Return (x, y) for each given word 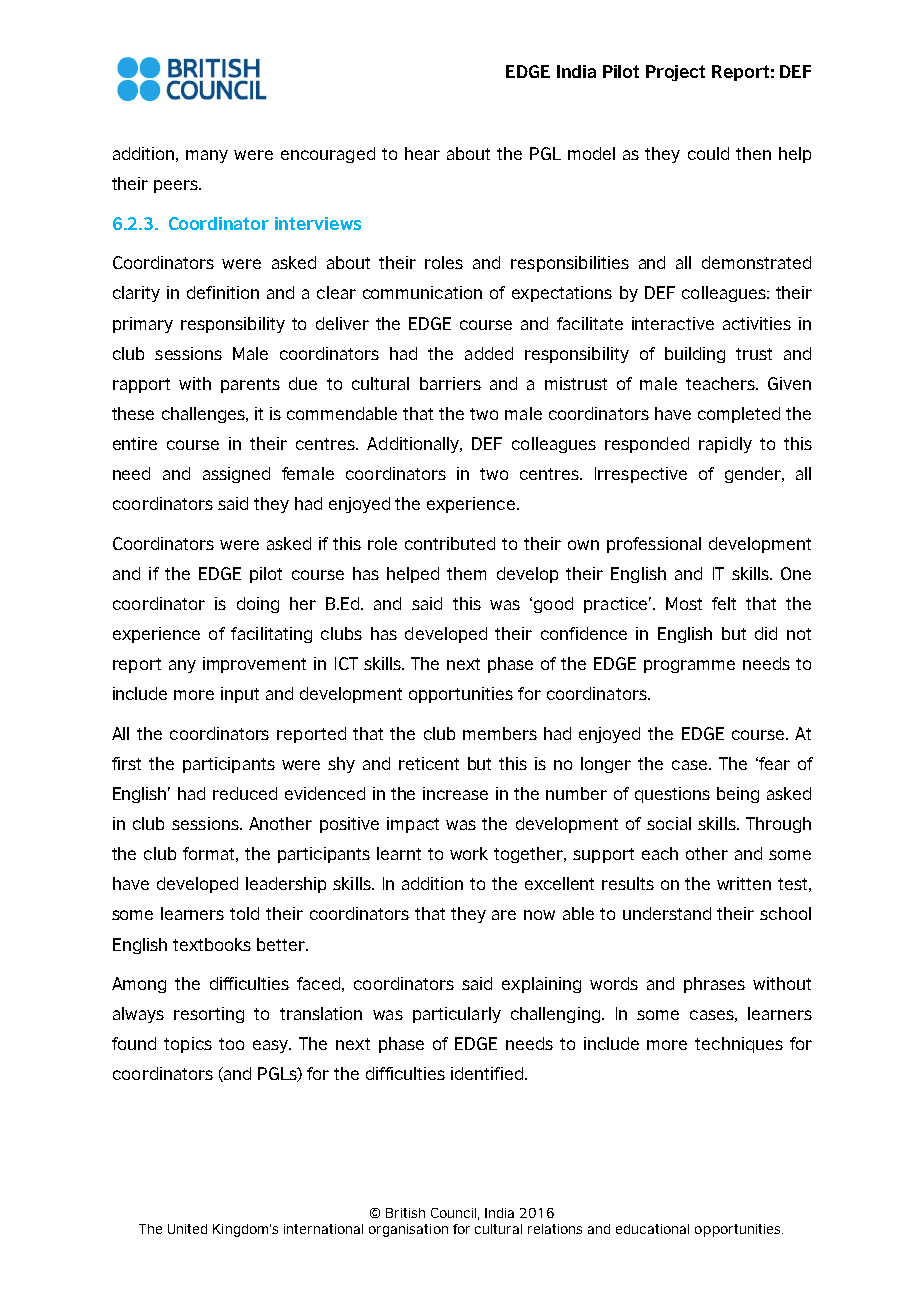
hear (422, 153)
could (708, 153)
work (469, 853)
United (187, 1229)
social (669, 823)
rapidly (725, 445)
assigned (236, 475)
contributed (450, 543)
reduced (245, 793)
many (207, 156)
